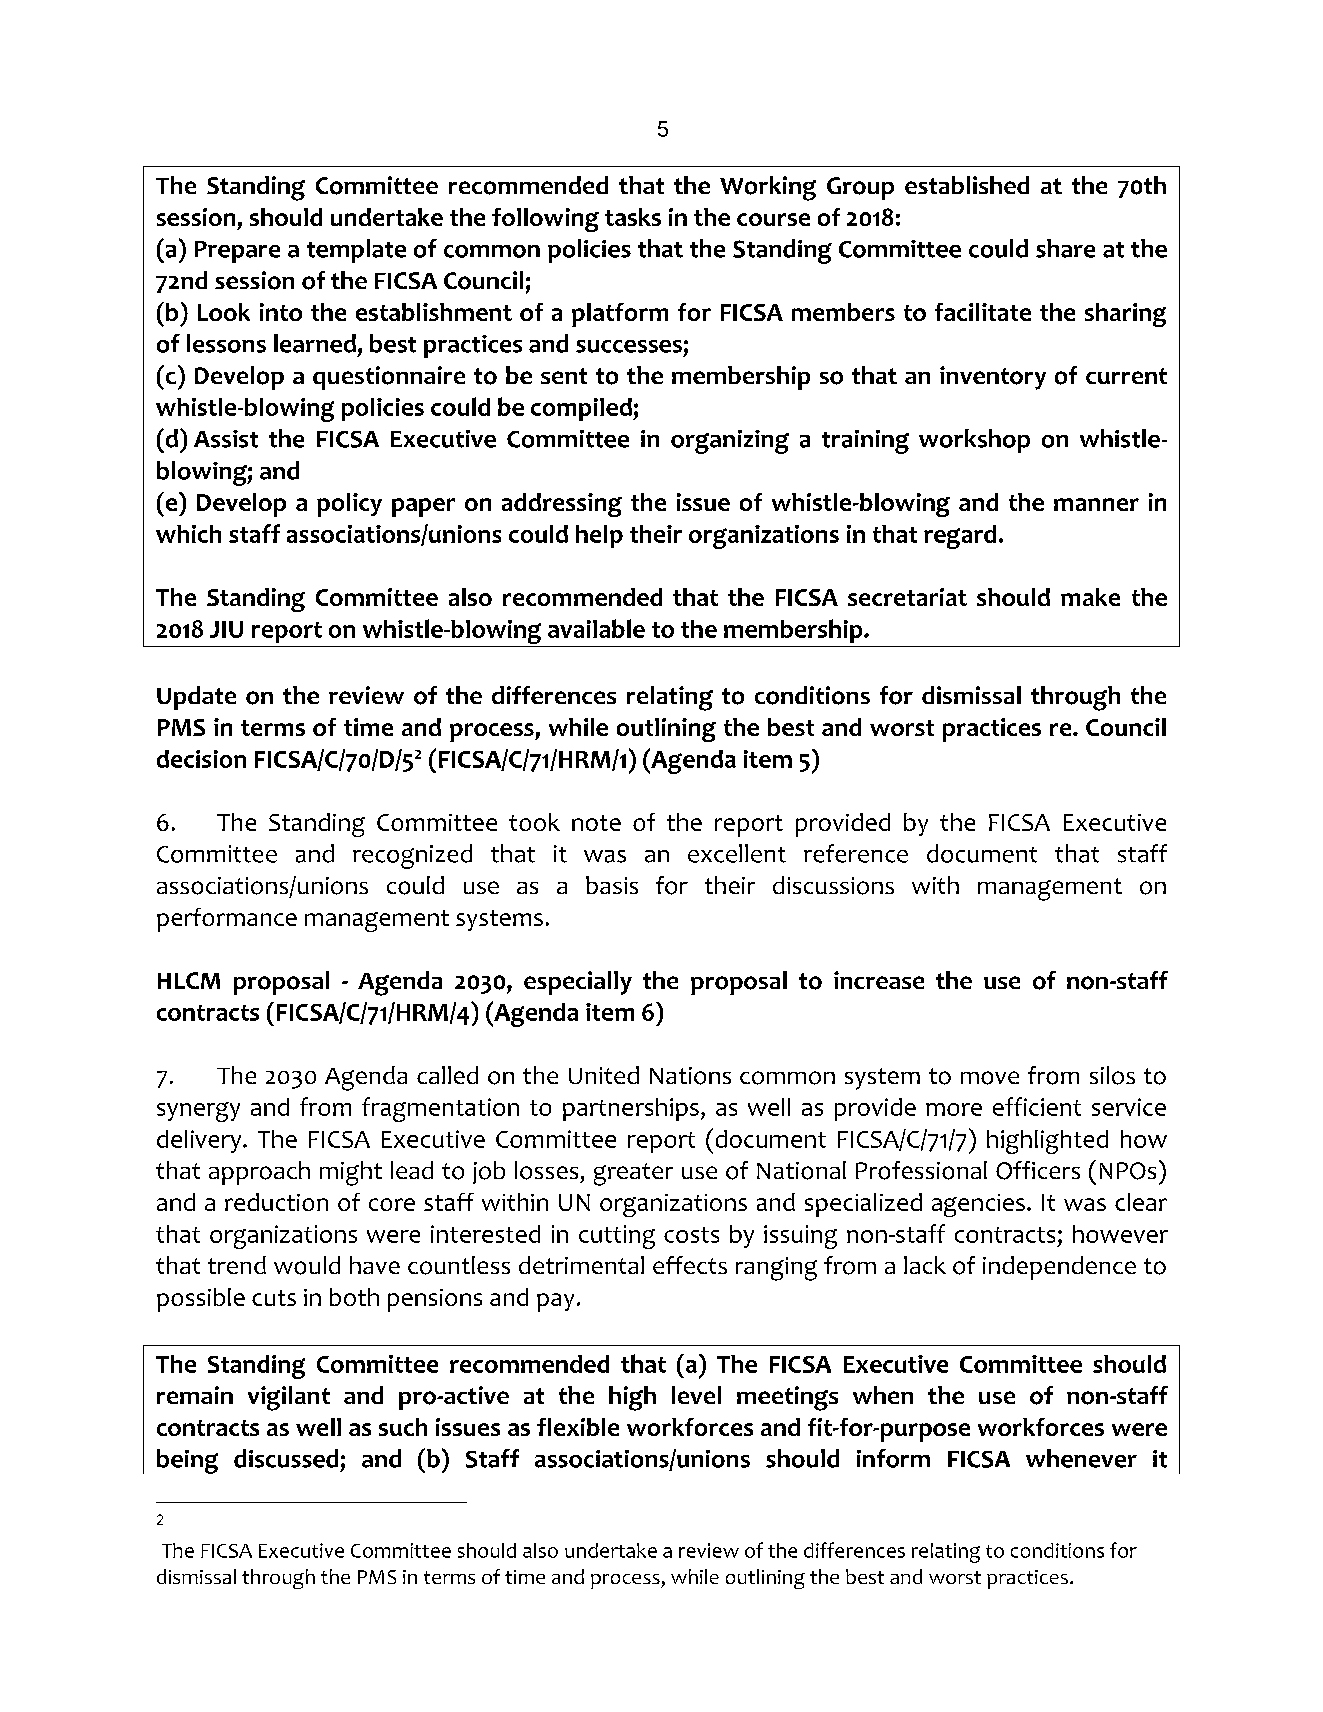 The height and width of the document is (1712, 1323). What do you see at coordinates (596, 823) in the document?
I see `note` at bounding box center [596, 823].
